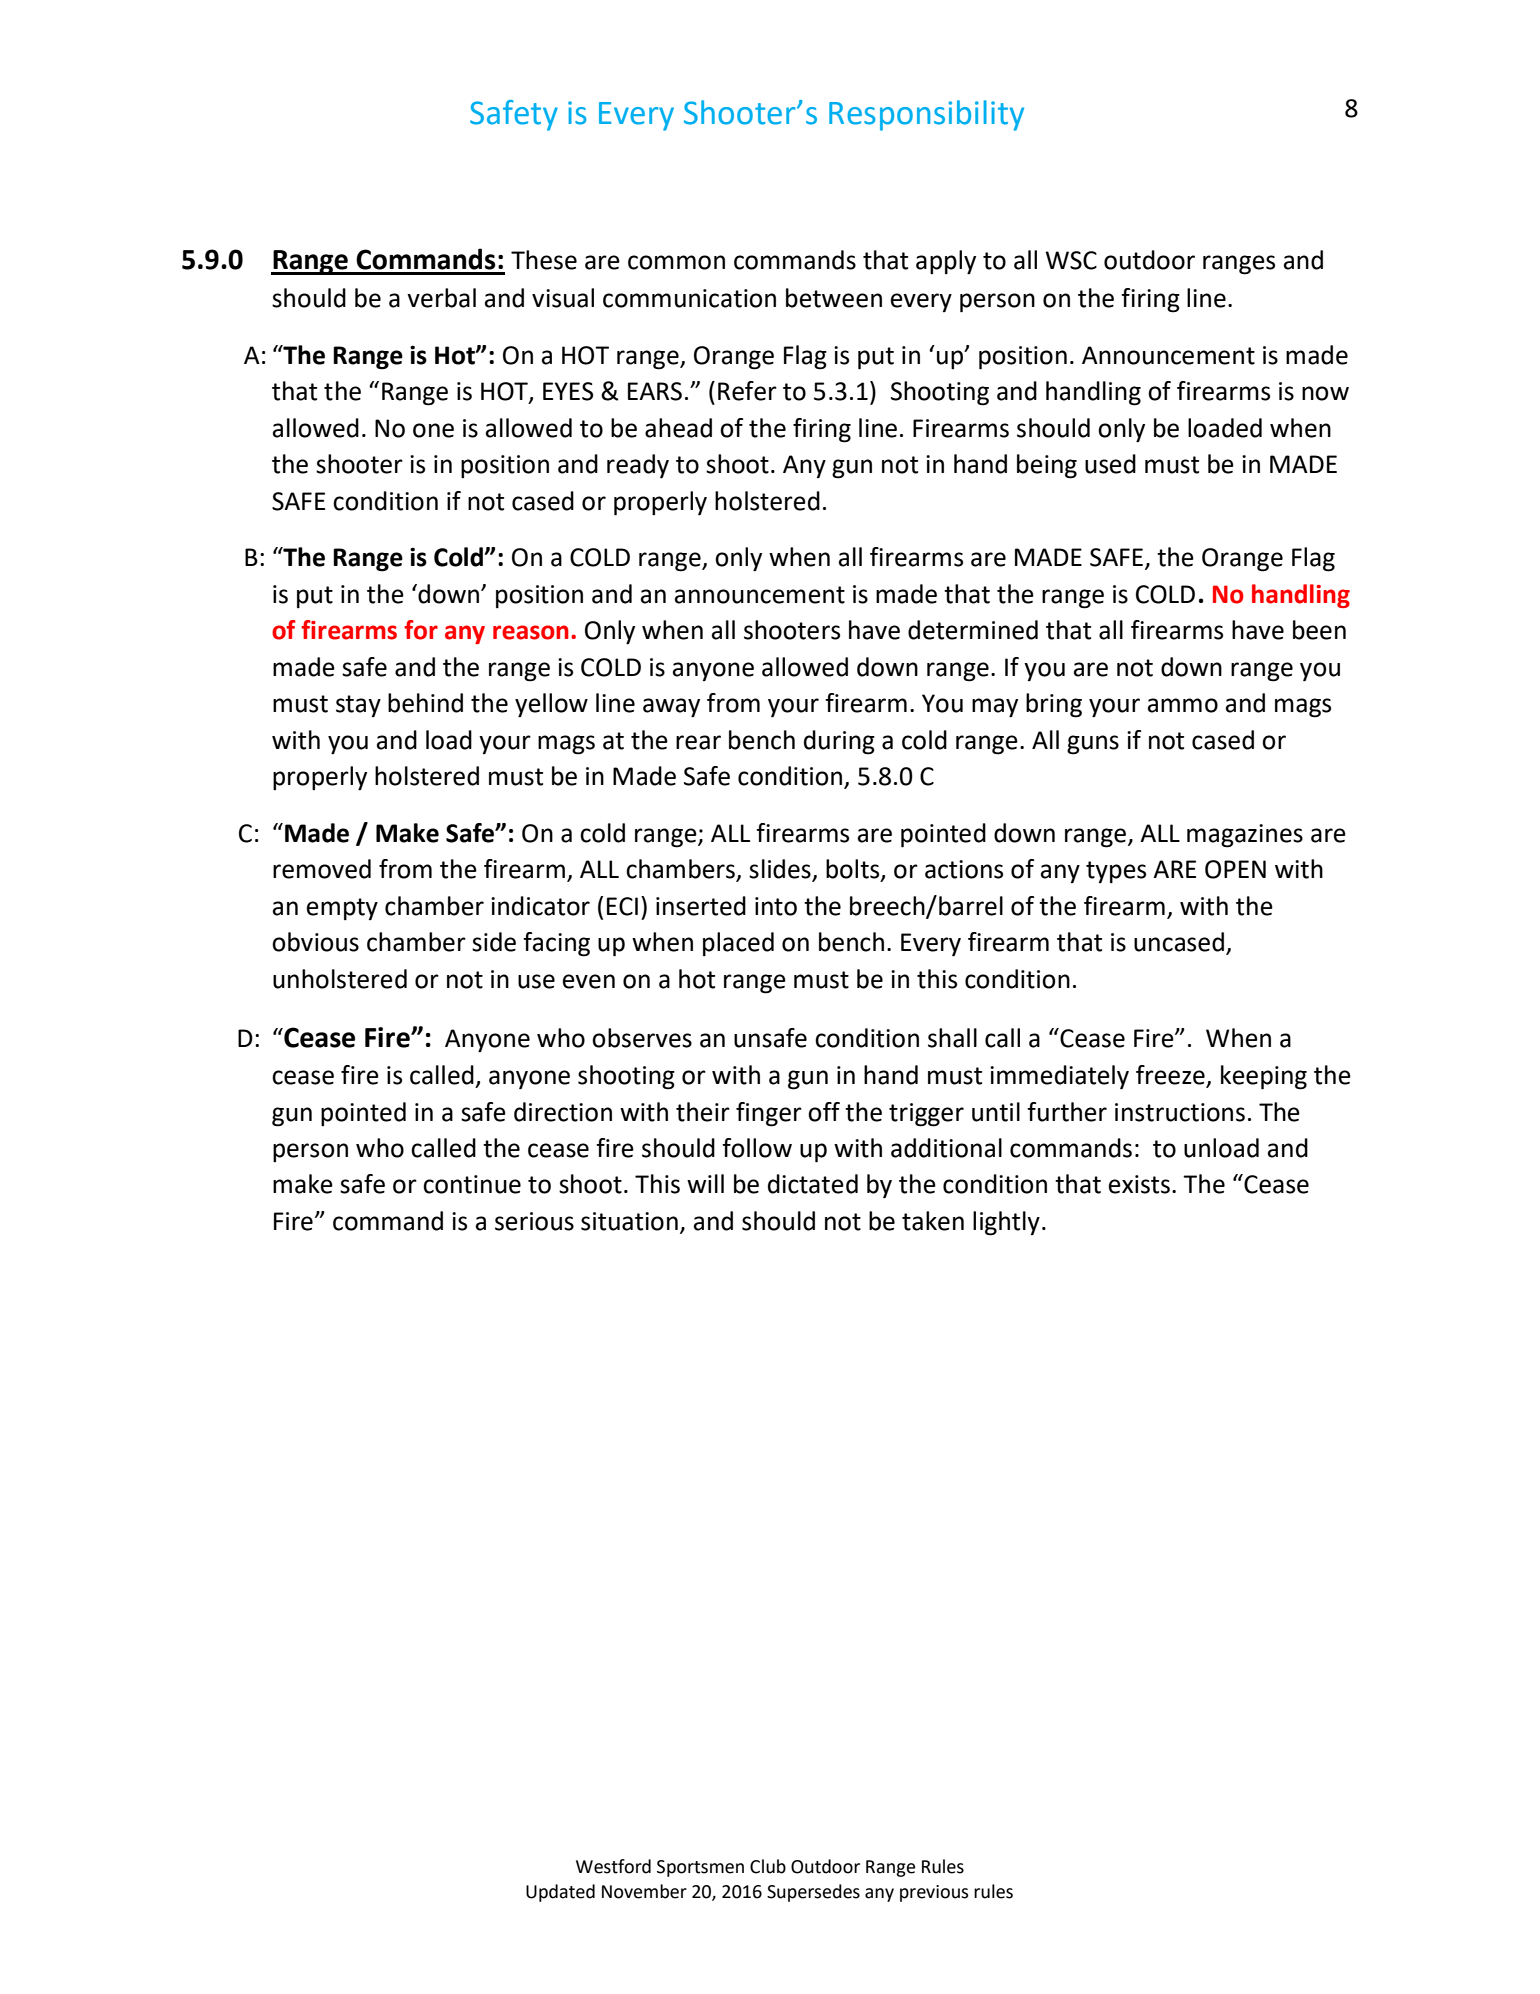 This screenshot has height=1994, width=1540. Describe the element at coordinates (441, 298) in the screenshot. I see `verbal` at that location.
